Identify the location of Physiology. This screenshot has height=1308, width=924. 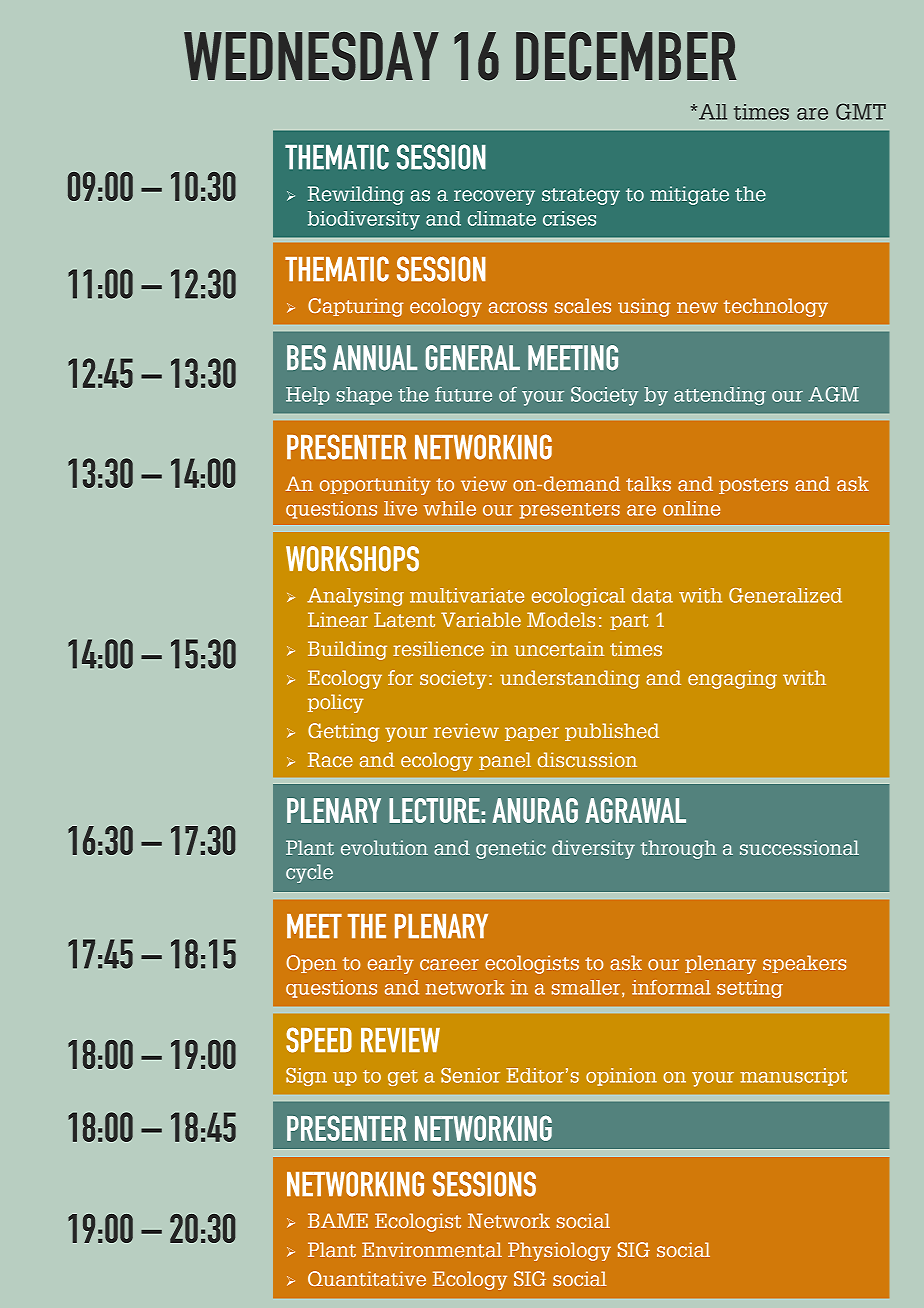
(559, 1251).
